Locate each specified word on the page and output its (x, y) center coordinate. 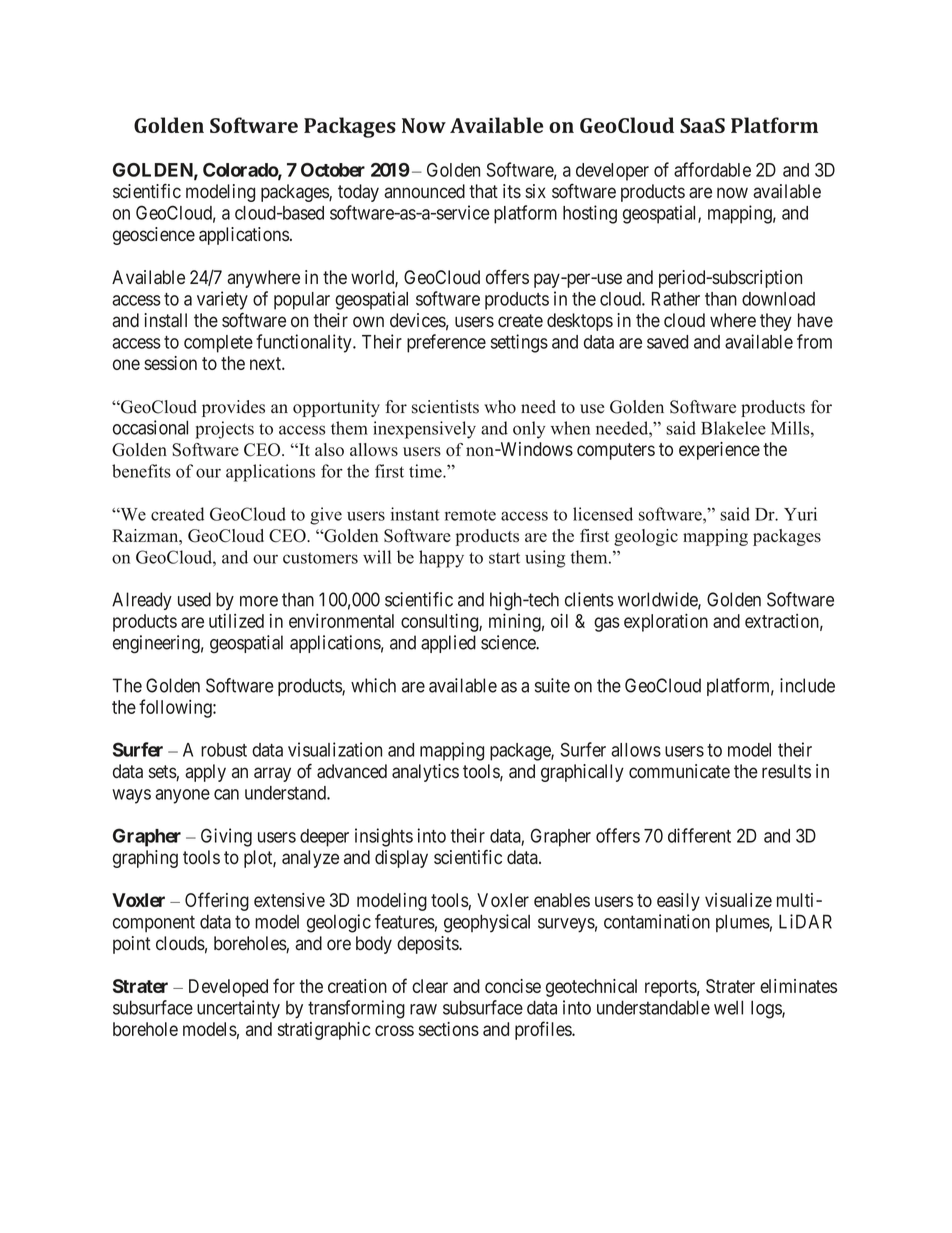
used (194, 599)
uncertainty (238, 1009)
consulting (440, 622)
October (333, 170)
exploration (666, 622)
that (483, 191)
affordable (712, 169)
